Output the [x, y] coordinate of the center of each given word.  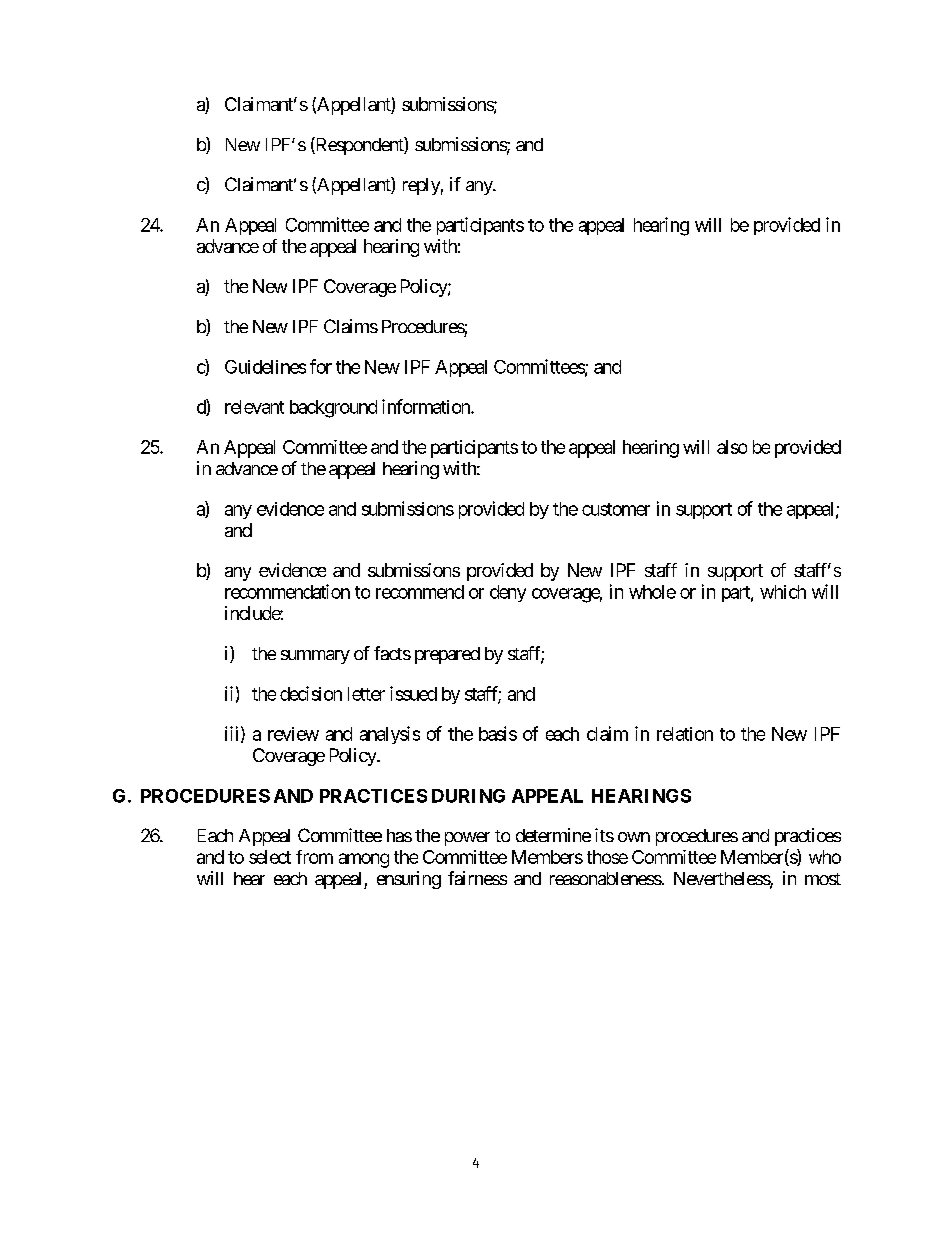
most [823, 879]
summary [315, 657]
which [783, 592]
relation [685, 734]
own [634, 837]
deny [508, 593]
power [467, 839]
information [427, 406]
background [333, 409]
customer [616, 509]
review [293, 734]
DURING [468, 796]
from [314, 857]
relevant [254, 407]
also [732, 447]
